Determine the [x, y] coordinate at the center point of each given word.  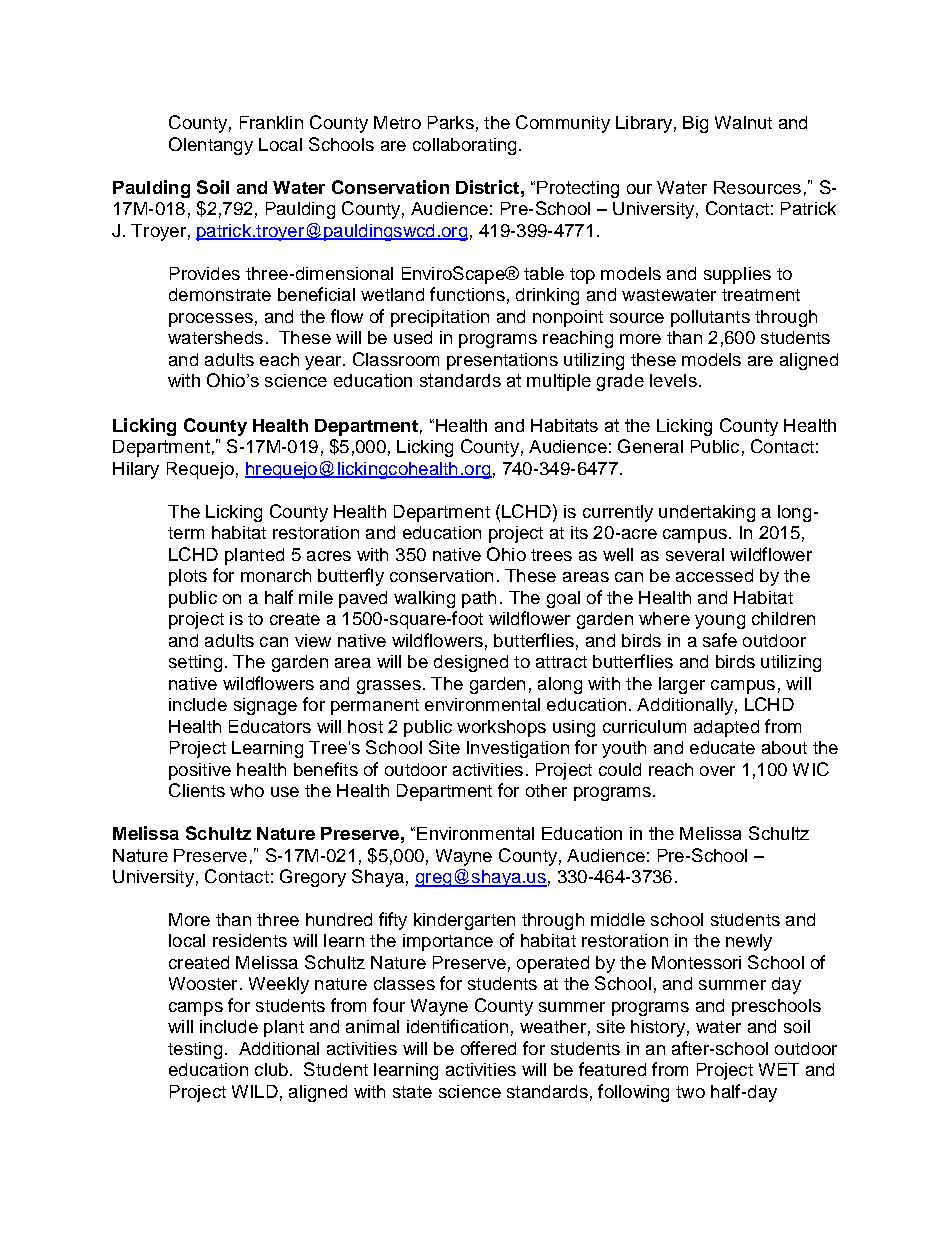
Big [695, 124]
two [690, 1092]
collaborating [464, 146]
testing [195, 1050]
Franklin [271, 122]
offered [488, 1048]
